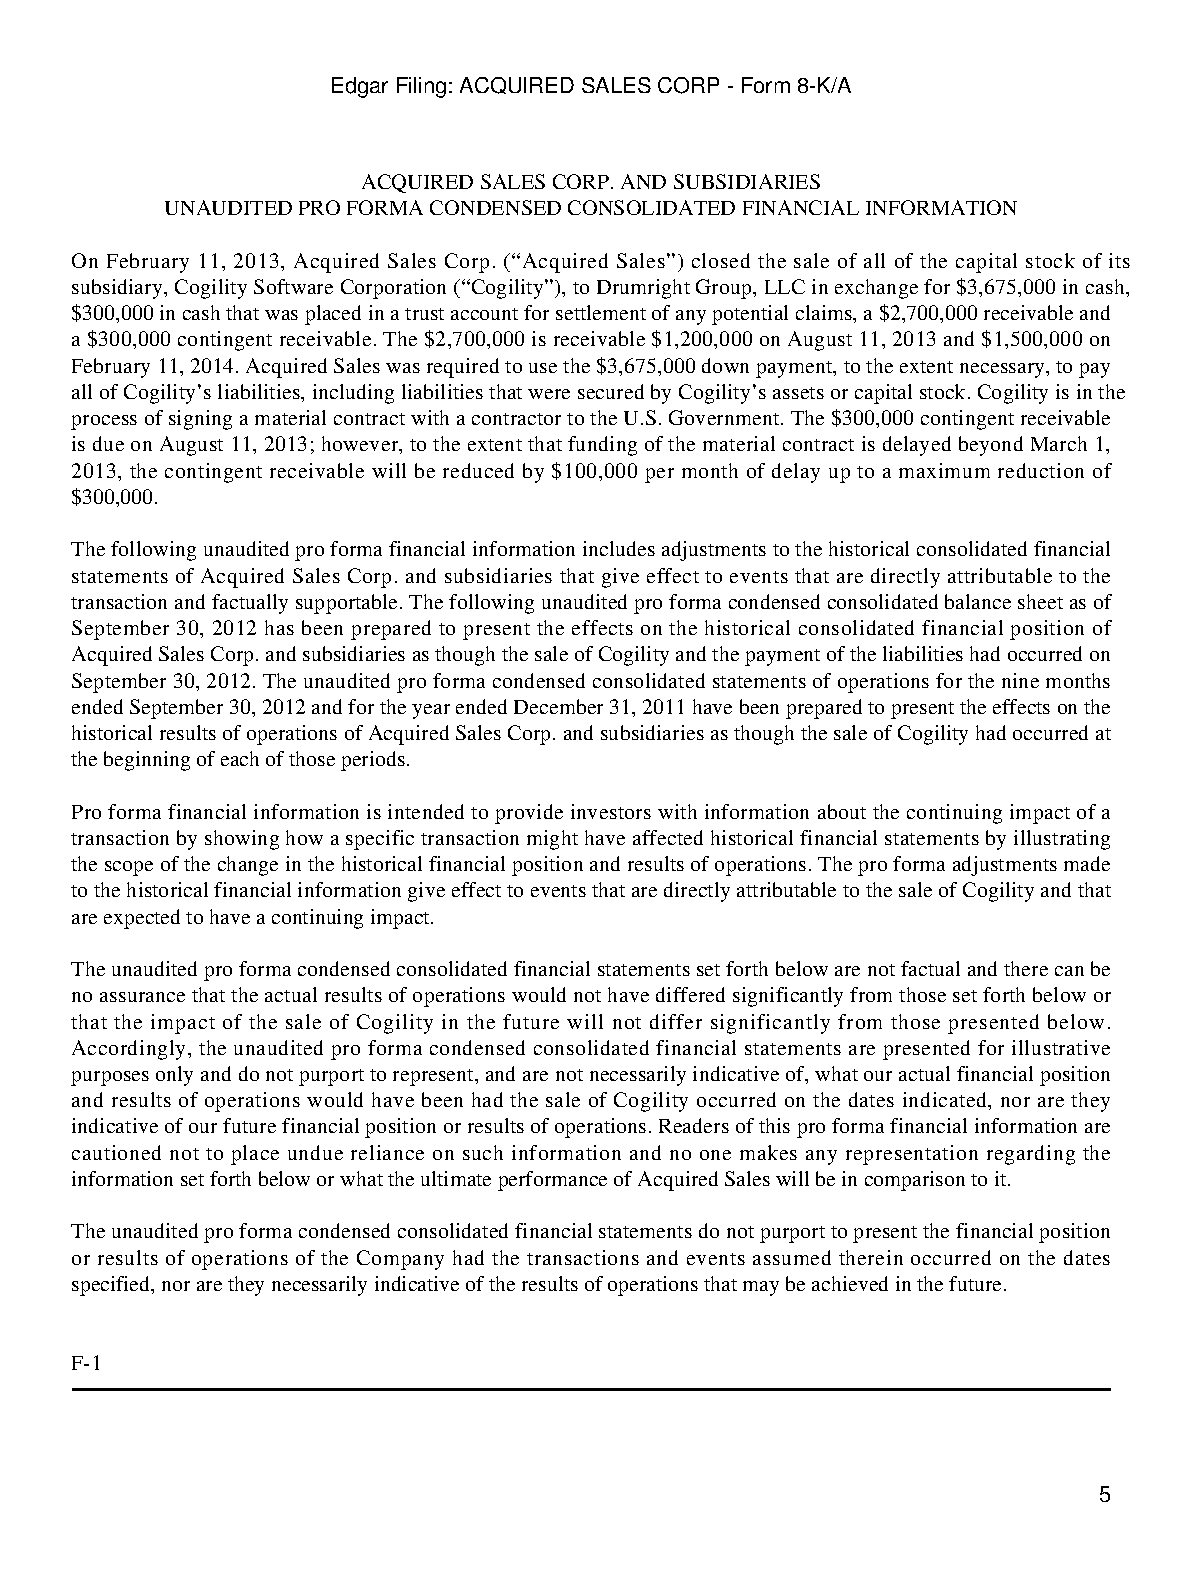 Image resolution: width=1183 pixels, height=1574 pixels. Describe the element at coordinates (242, 840) in the document. I see `showing` at that location.
